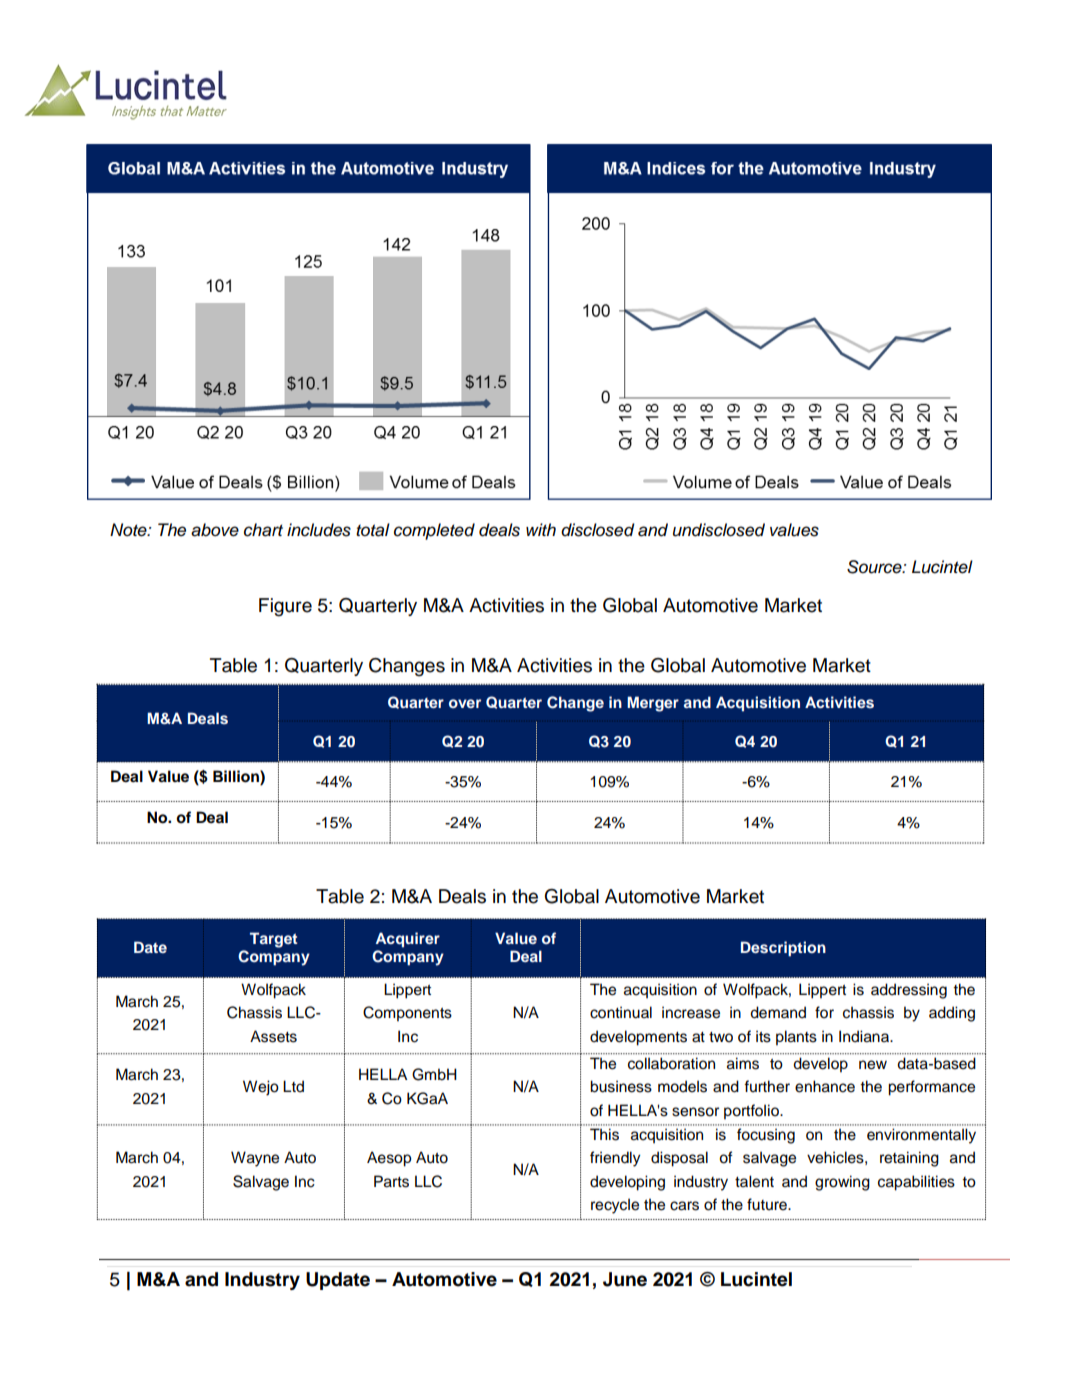 The height and width of the screenshot is (1378, 1065). What do you see at coordinates (621, 1012) in the screenshot?
I see `continual` at bounding box center [621, 1012].
